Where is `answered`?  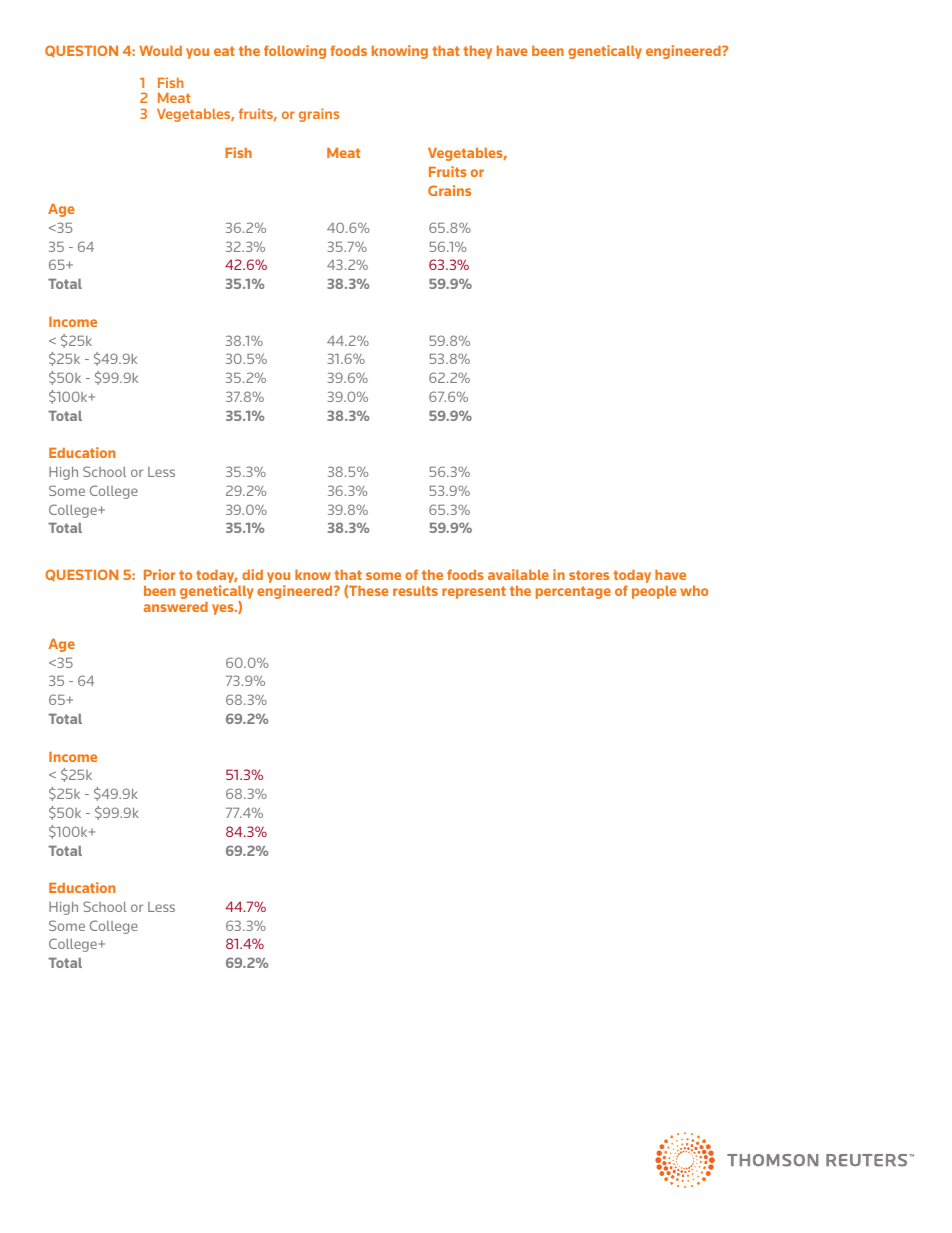 answered is located at coordinates (176, 607).
